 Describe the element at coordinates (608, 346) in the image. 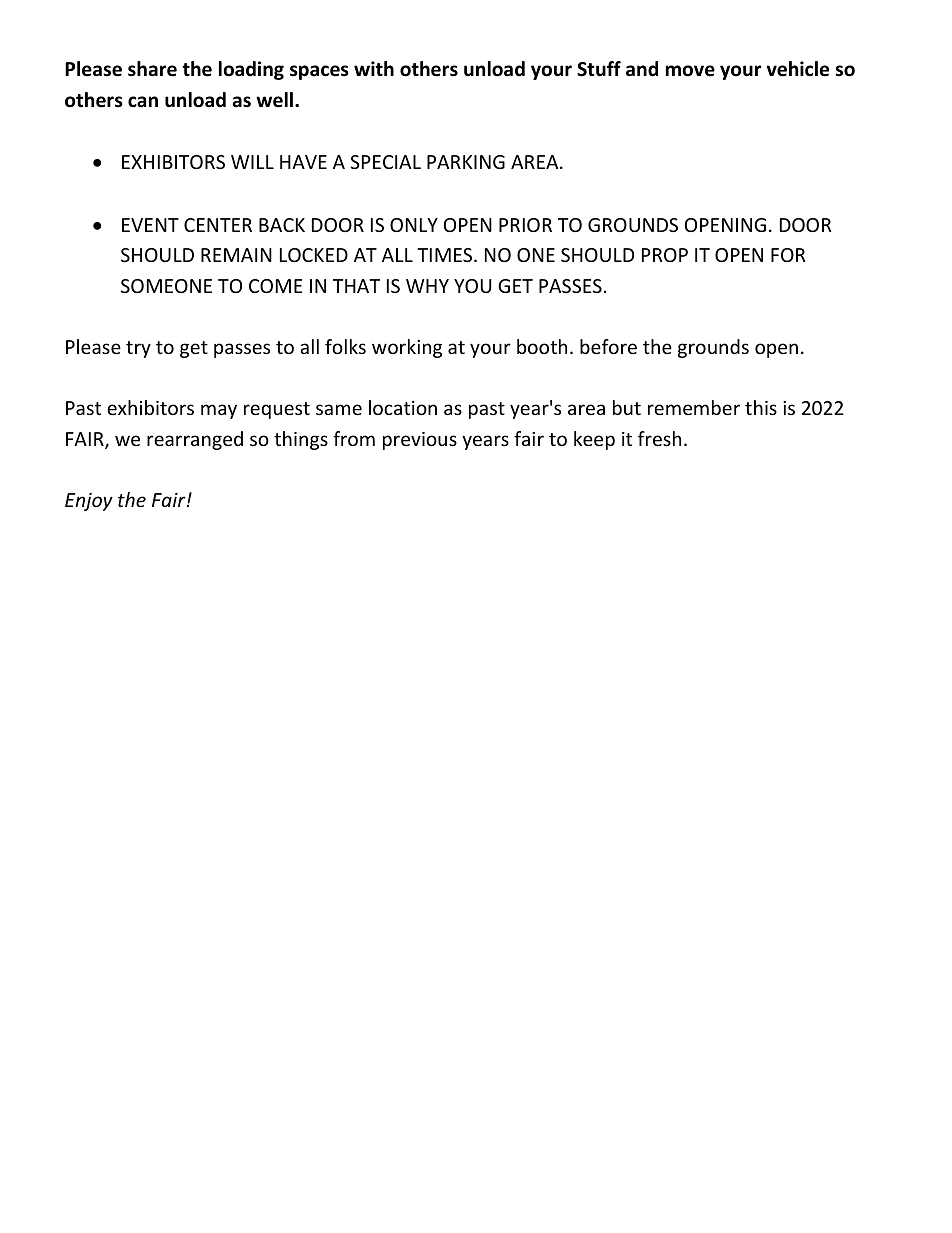

I see `before` at that location.
